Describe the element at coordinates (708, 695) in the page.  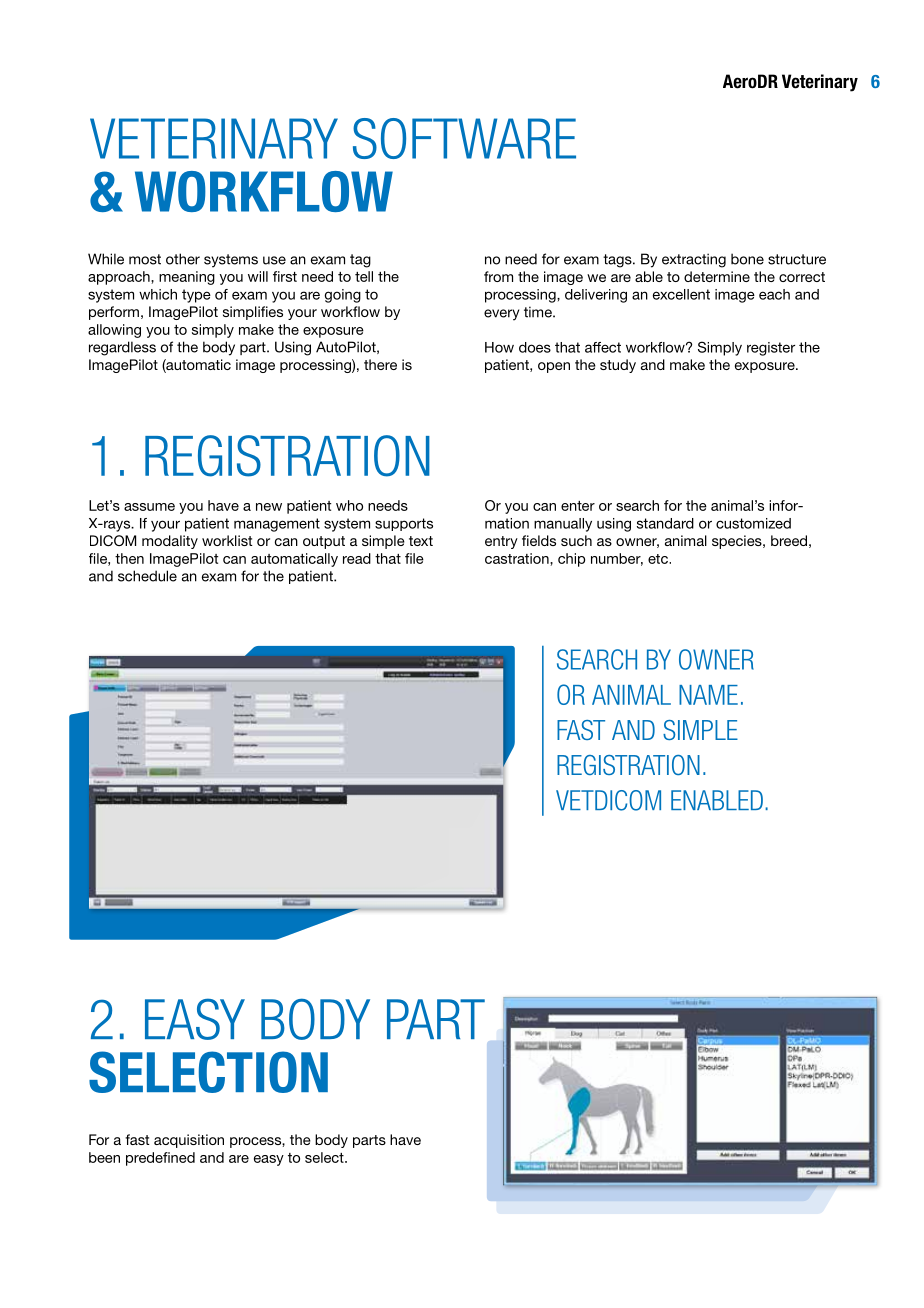
I see `NAME` at that location.
